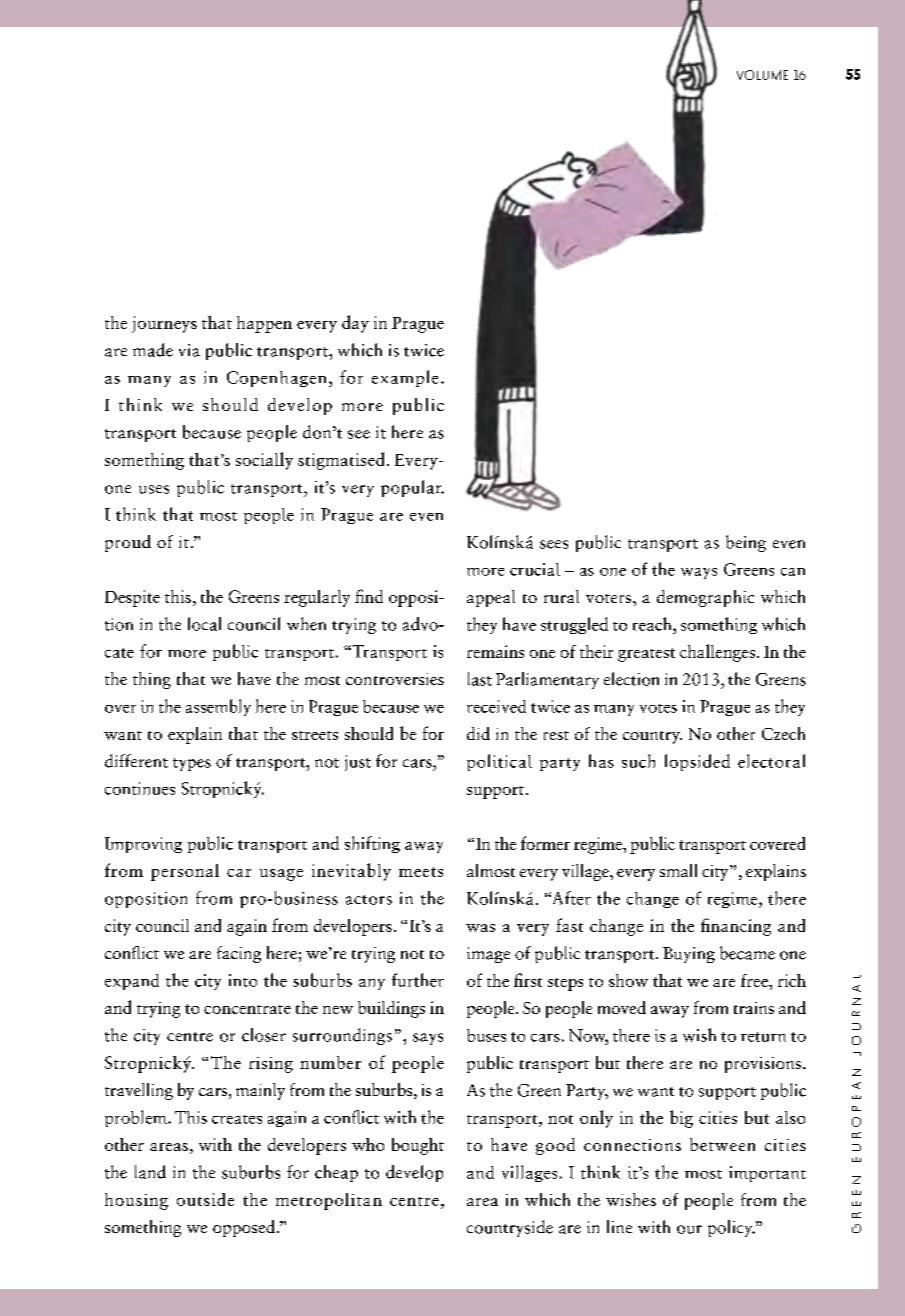 This screenshot has width=905, height=1316. Describe the element at coordinates (412, 488) in the screenshot. I see `popular` at that location.
